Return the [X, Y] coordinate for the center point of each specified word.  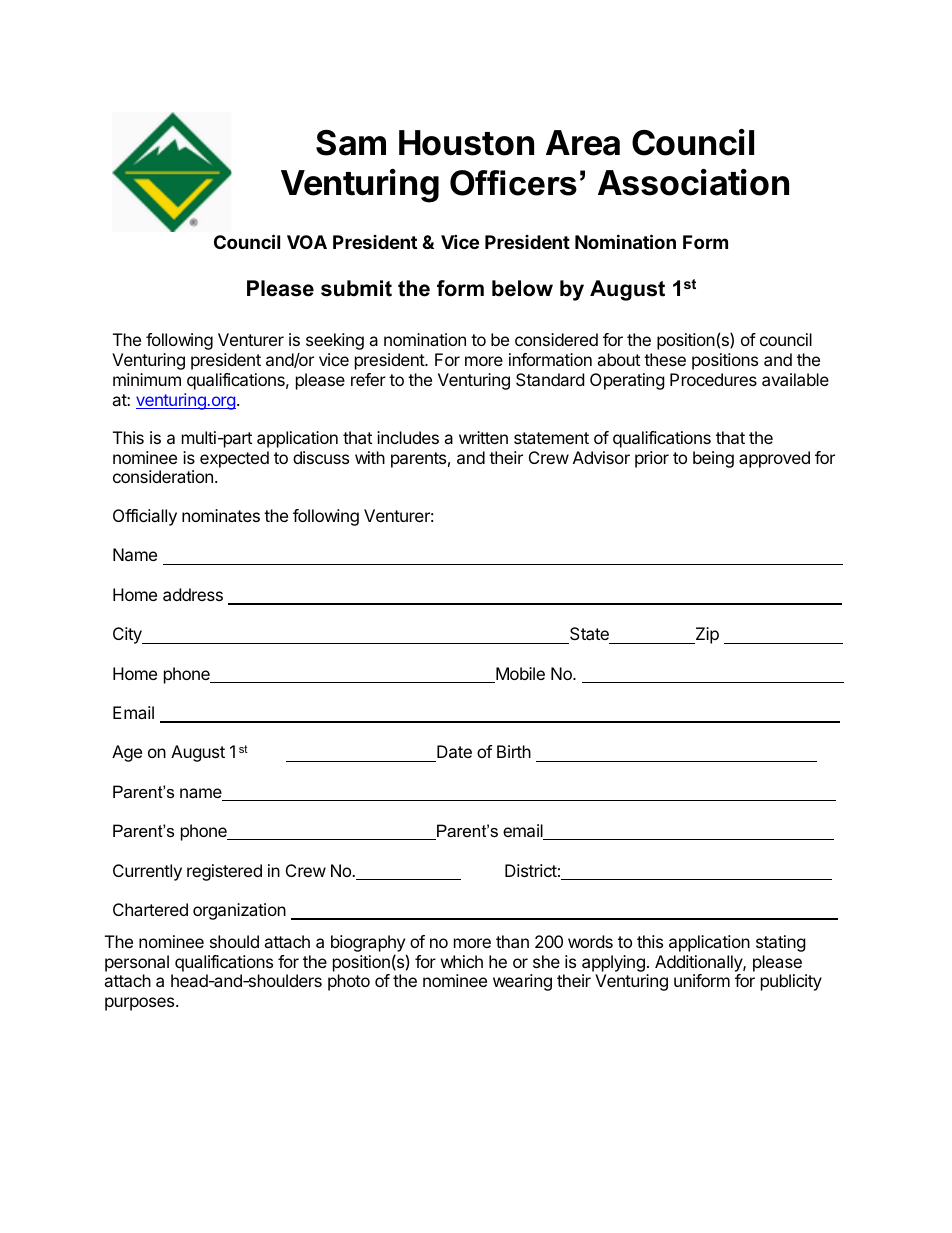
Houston [466, 143]
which [462, 961]
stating [781, 943]
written [483, 437]
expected [234, 459]
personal [137, 963]
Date [453, 753]
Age [127, 753]
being [713, 459]
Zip [706, 635]
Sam [351, 143]
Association [693, 182]
